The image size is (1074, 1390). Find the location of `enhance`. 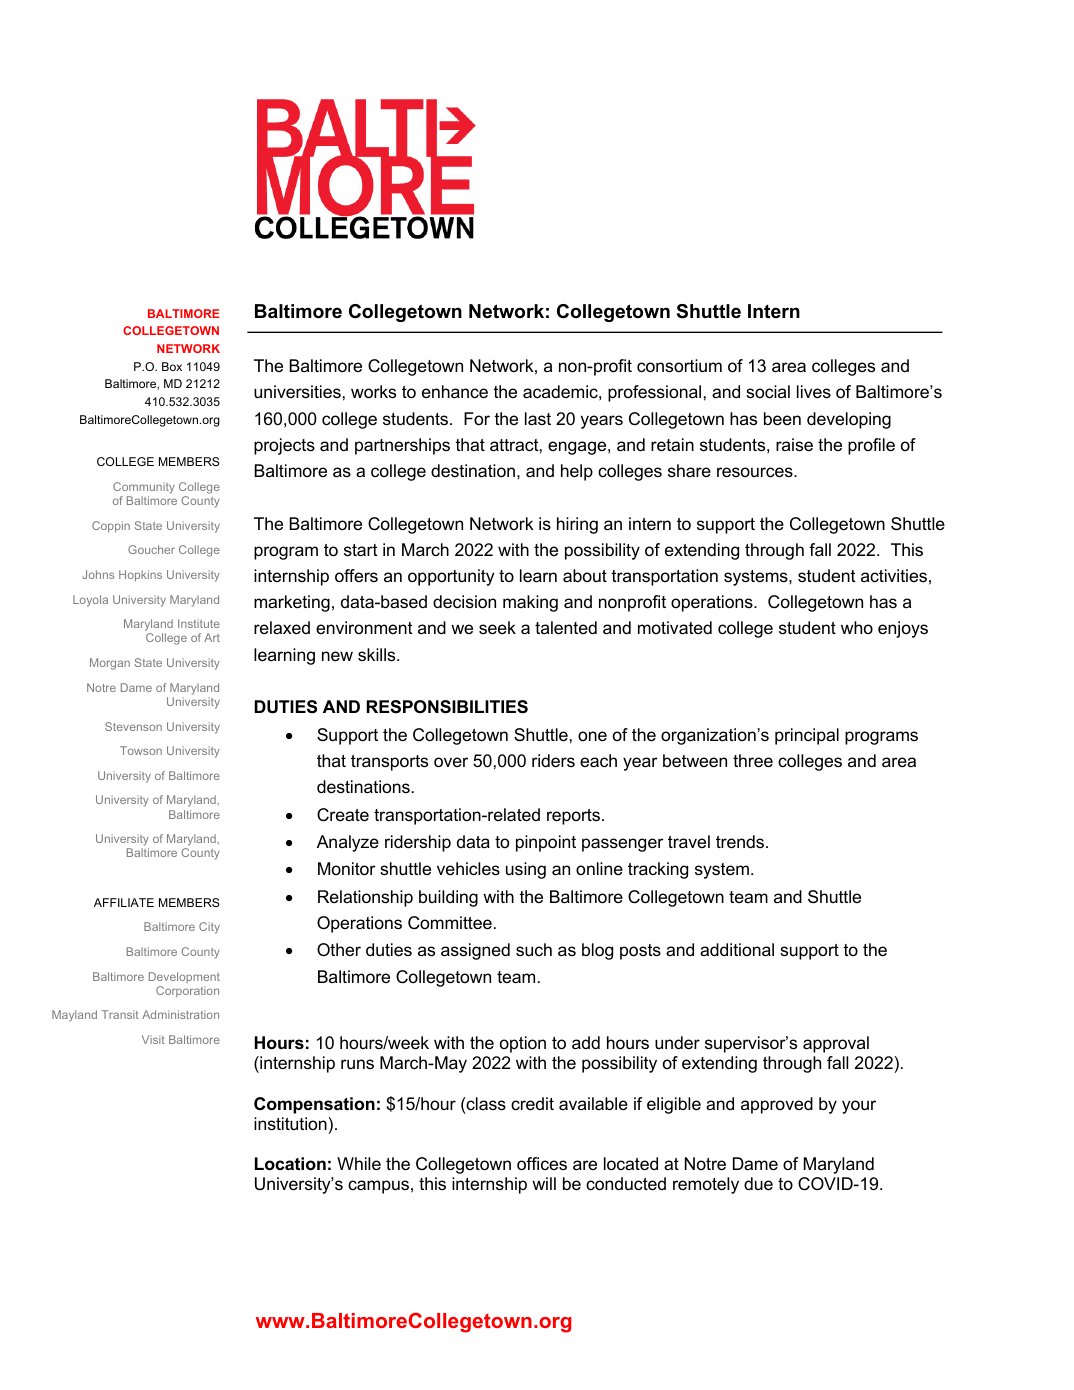

enhance is located at coordinates (455, 392).
